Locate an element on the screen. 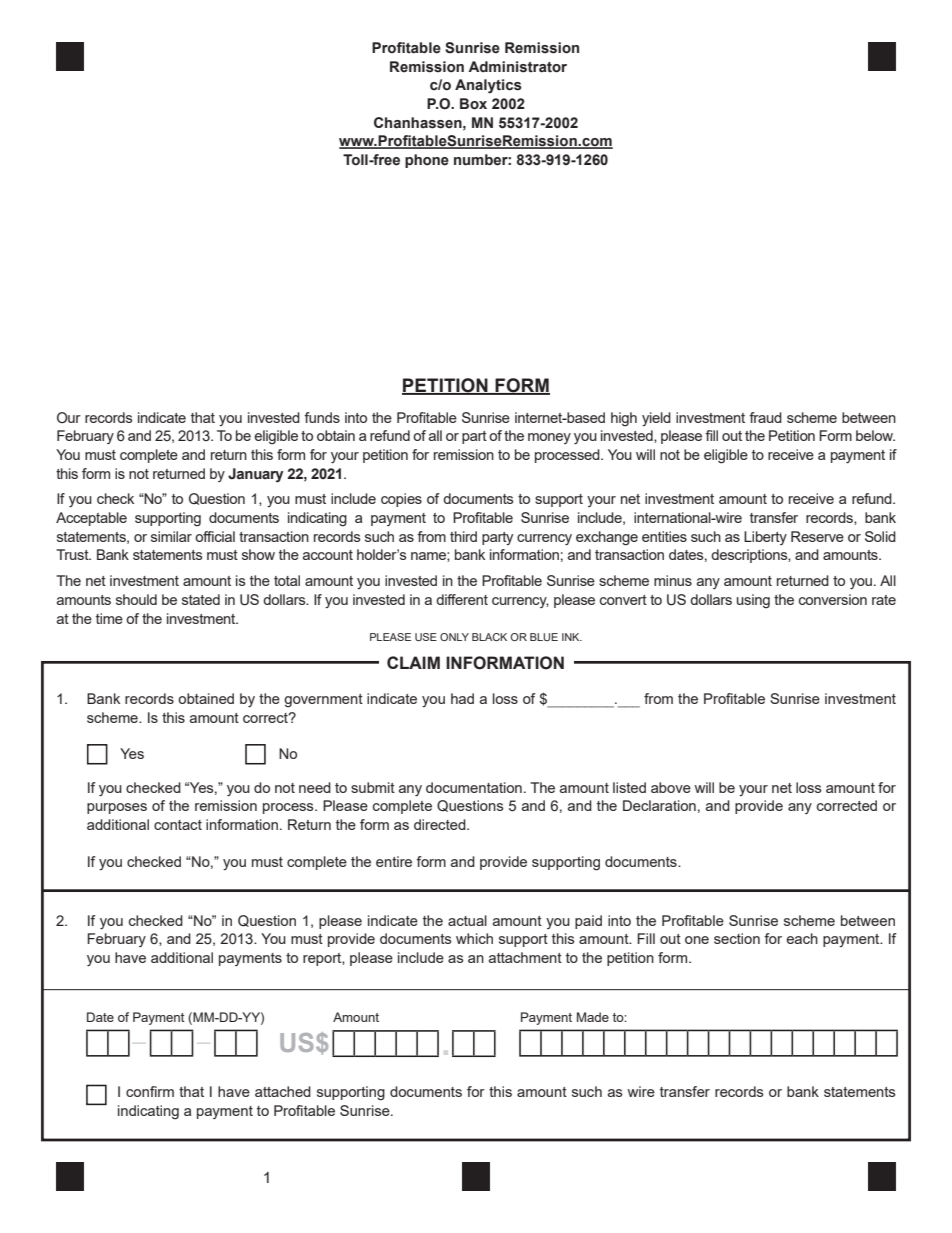 This screenshot has width=952, height=1233. confirm is located at coordinates (150, 1091).
